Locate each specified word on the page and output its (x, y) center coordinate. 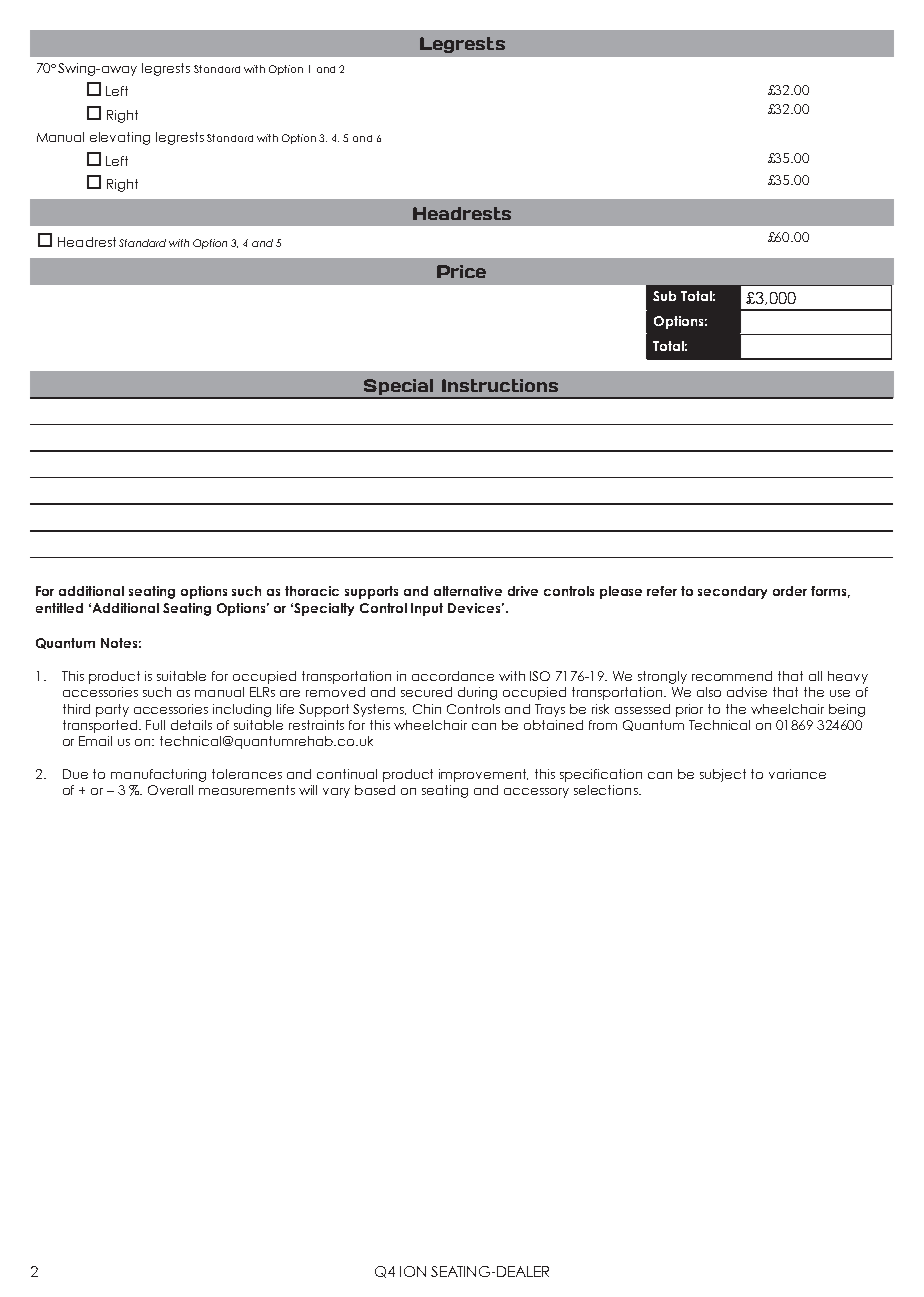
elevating (120, 138)
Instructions (500, 385)
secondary (732, 592)
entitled (59, 608)
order (790, 591)
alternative (468, 591)
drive (523, 591)
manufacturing (158, 775)
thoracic (312, 591)
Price (461, 271)
